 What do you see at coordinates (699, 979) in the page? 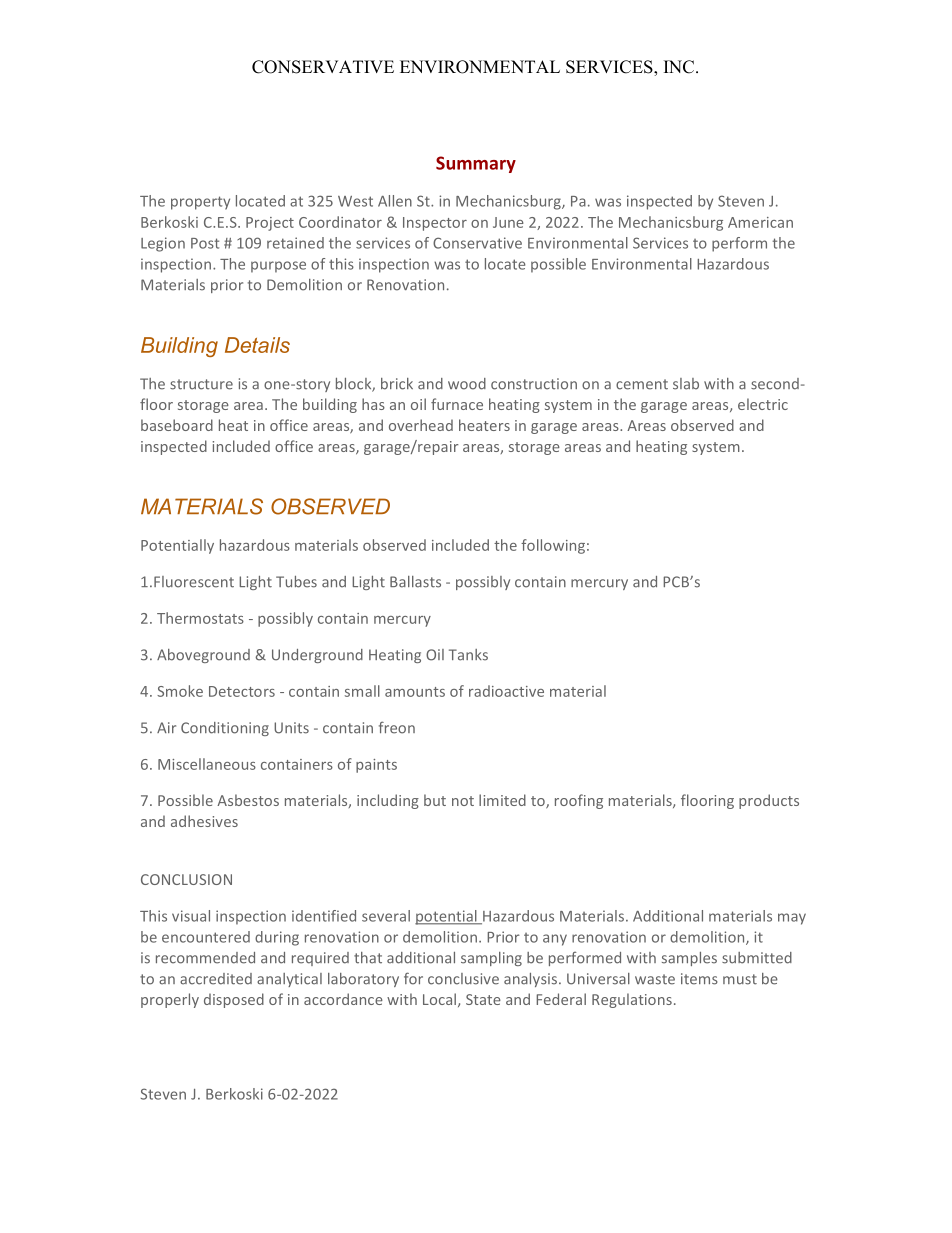
I see `items` at bounding box center [699, 979].
